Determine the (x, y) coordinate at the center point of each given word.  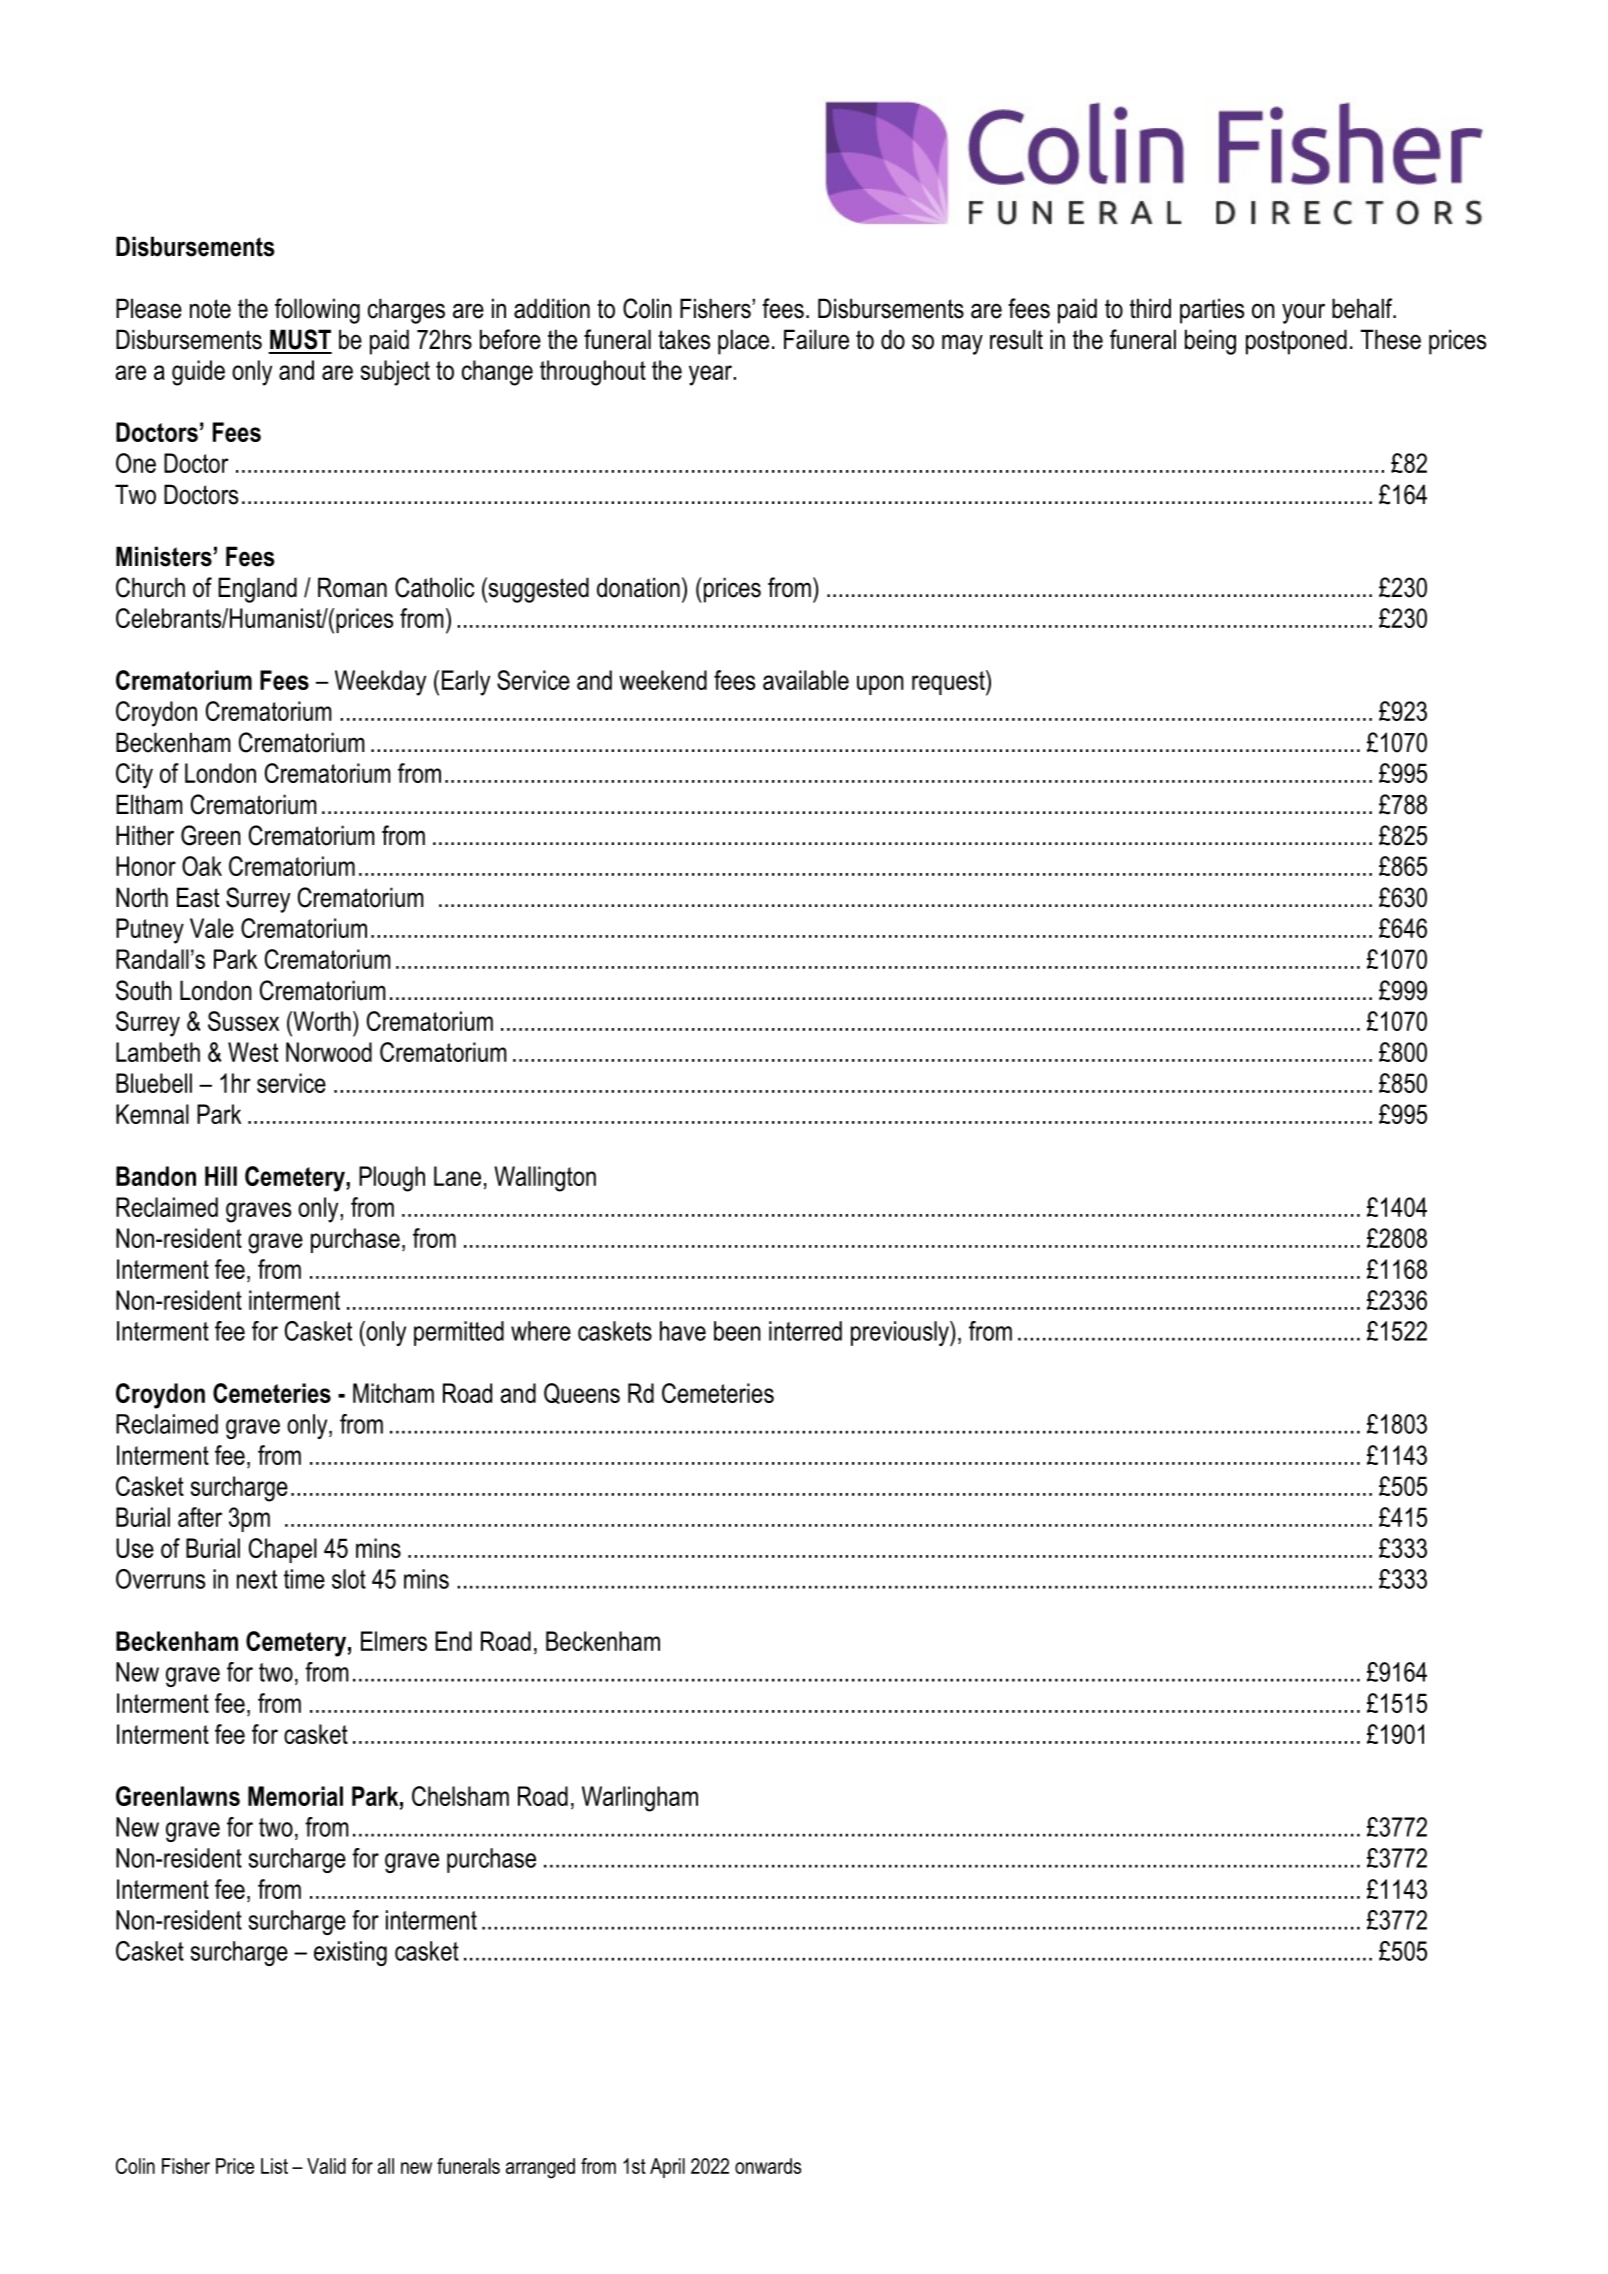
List (274, 2166)
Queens (582, 1393)
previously (901, 1333)
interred (805, 1331)
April (667, 2168)
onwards (768, 2166)
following (317, 311)
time (304, 1579)
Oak (202, 866)
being (1210, 342)
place (743, 342)
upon (880, 685)
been (737, 1331)
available (806, 680)
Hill (221, 1176)
